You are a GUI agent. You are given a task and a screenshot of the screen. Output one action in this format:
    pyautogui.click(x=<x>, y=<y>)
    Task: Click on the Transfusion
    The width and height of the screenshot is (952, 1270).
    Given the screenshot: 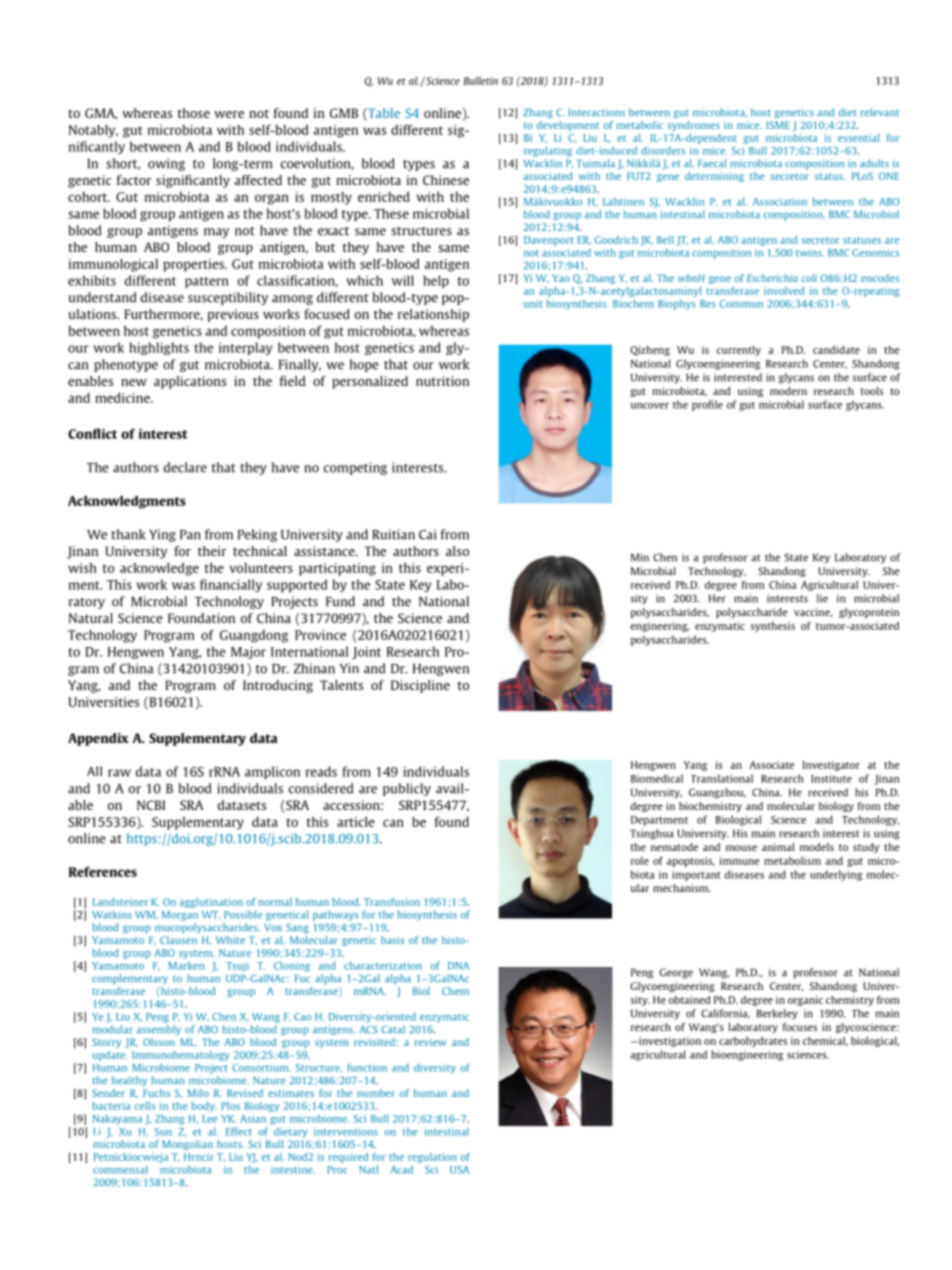 What is the action you would take?
    pyautogui.click(x=392, y=902)
